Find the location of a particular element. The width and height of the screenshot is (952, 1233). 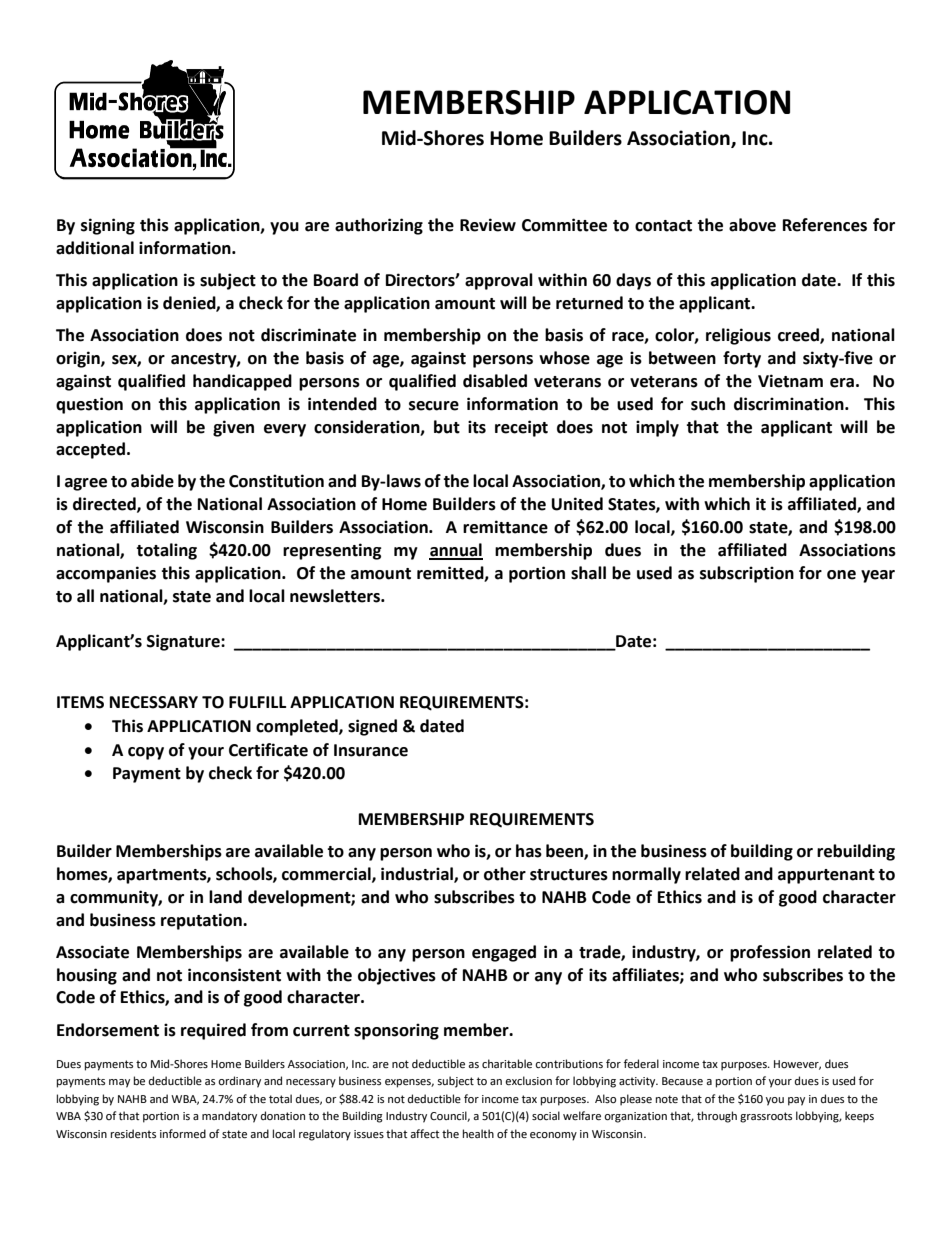

above is located at coordinates (752, 225).
